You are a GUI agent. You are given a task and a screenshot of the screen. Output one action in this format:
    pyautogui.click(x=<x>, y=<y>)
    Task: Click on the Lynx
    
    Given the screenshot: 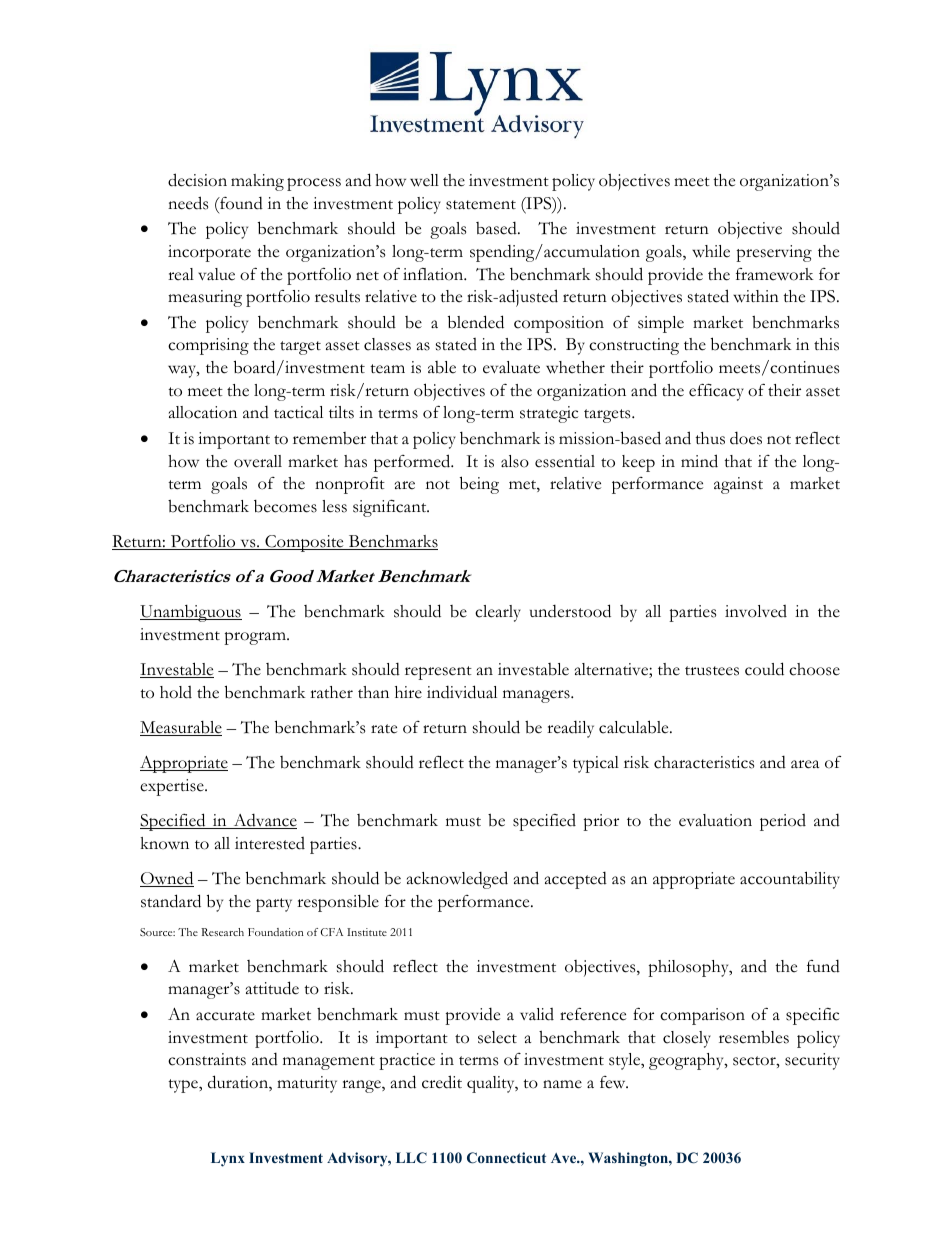 What is the action you would take?
    pyautogui.click(x=228, y=1159)
